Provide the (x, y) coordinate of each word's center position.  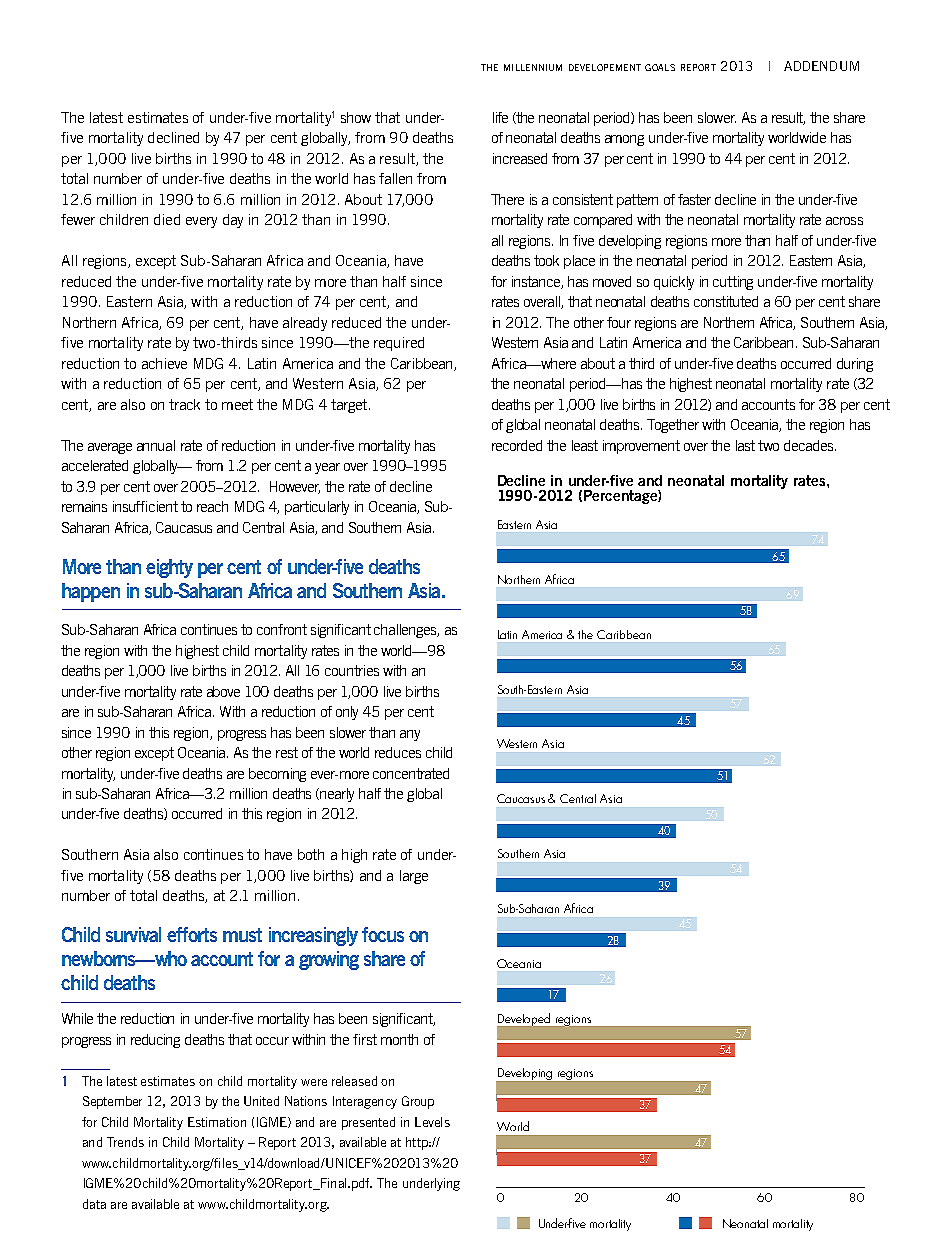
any (410, 735)
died (167, 219)
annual (156, 445)
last (745, 445)
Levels (432, 1122)
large (414, 877)
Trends (125, 1142)
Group (418, 1102)
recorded (517, 445)
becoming (277, 775)
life (500, 117)
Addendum (821, 66)
